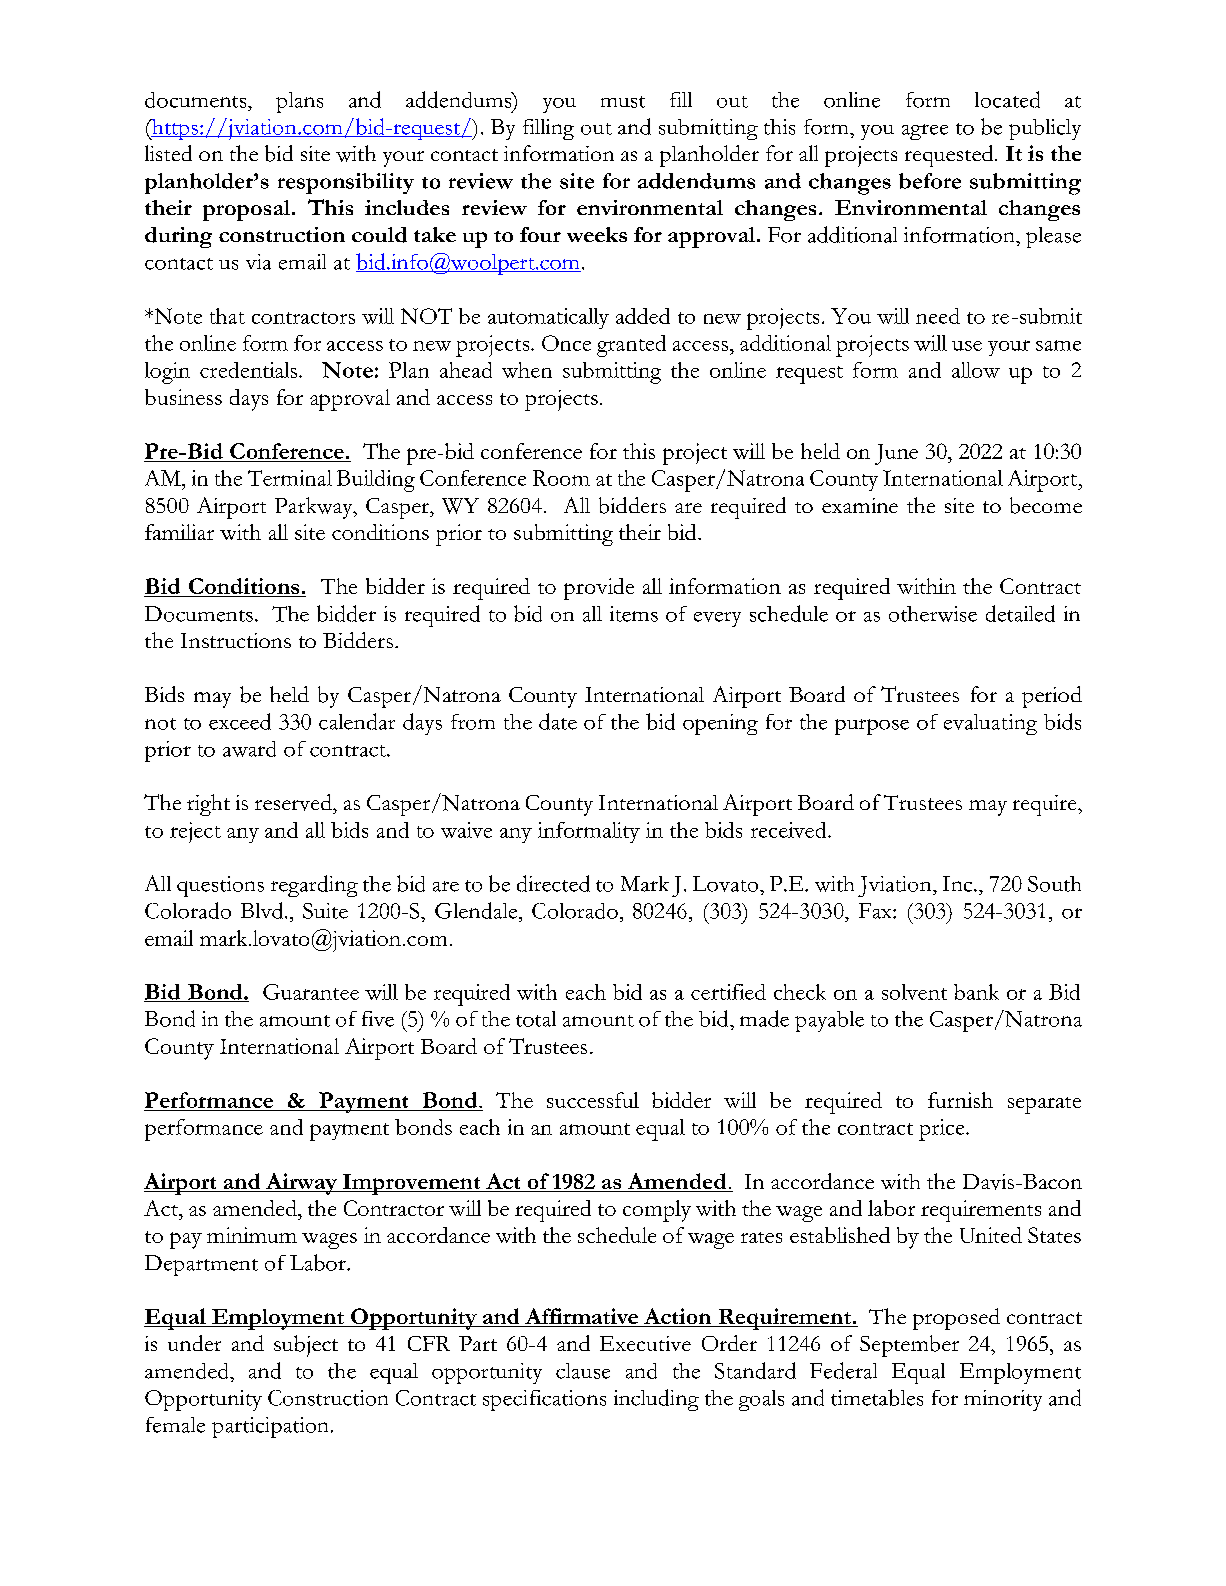  Describe the element at coordinates (249, 749) in the screenshot. I see `award` at that location.
